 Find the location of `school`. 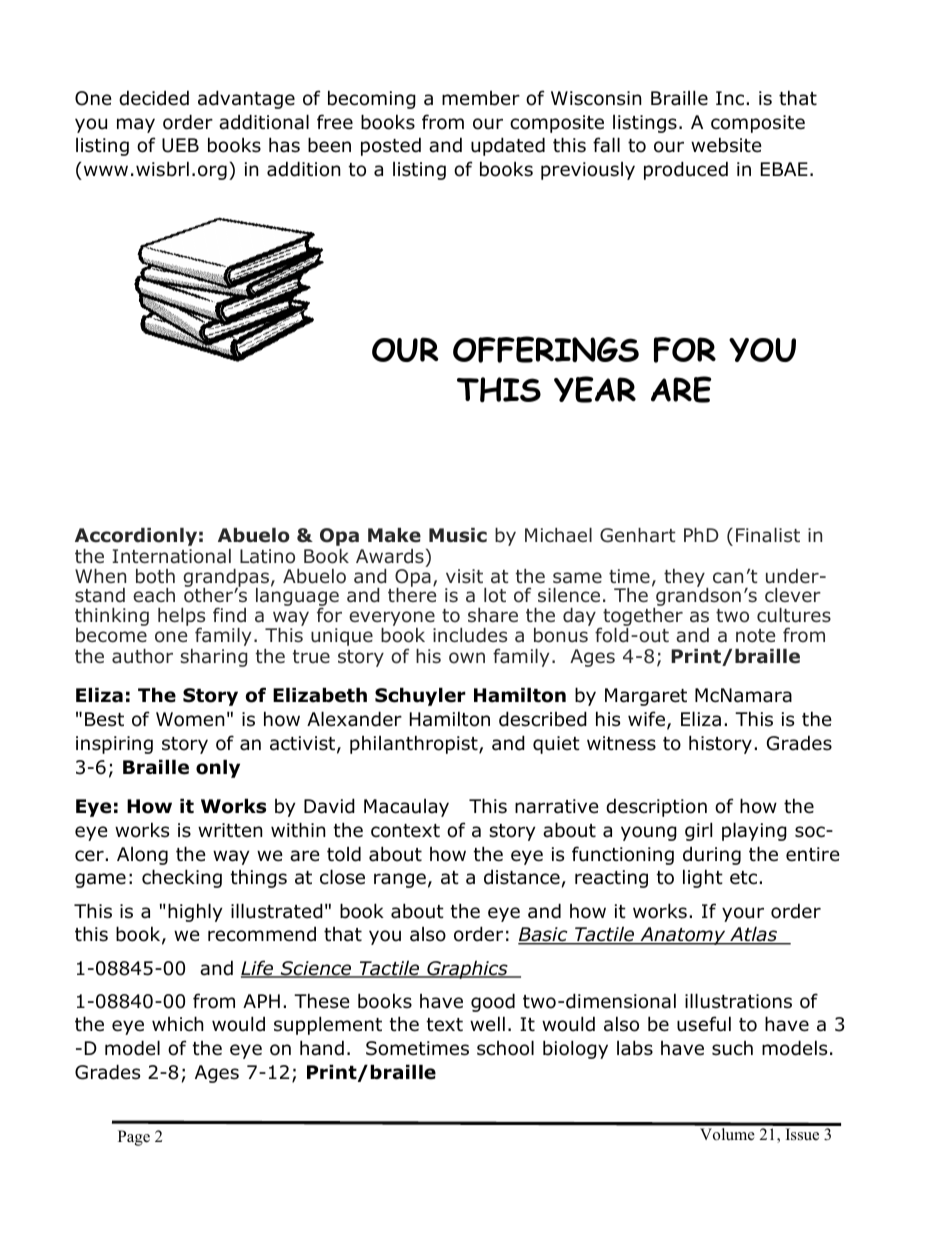

school is located at coordinates (505, 1048).
